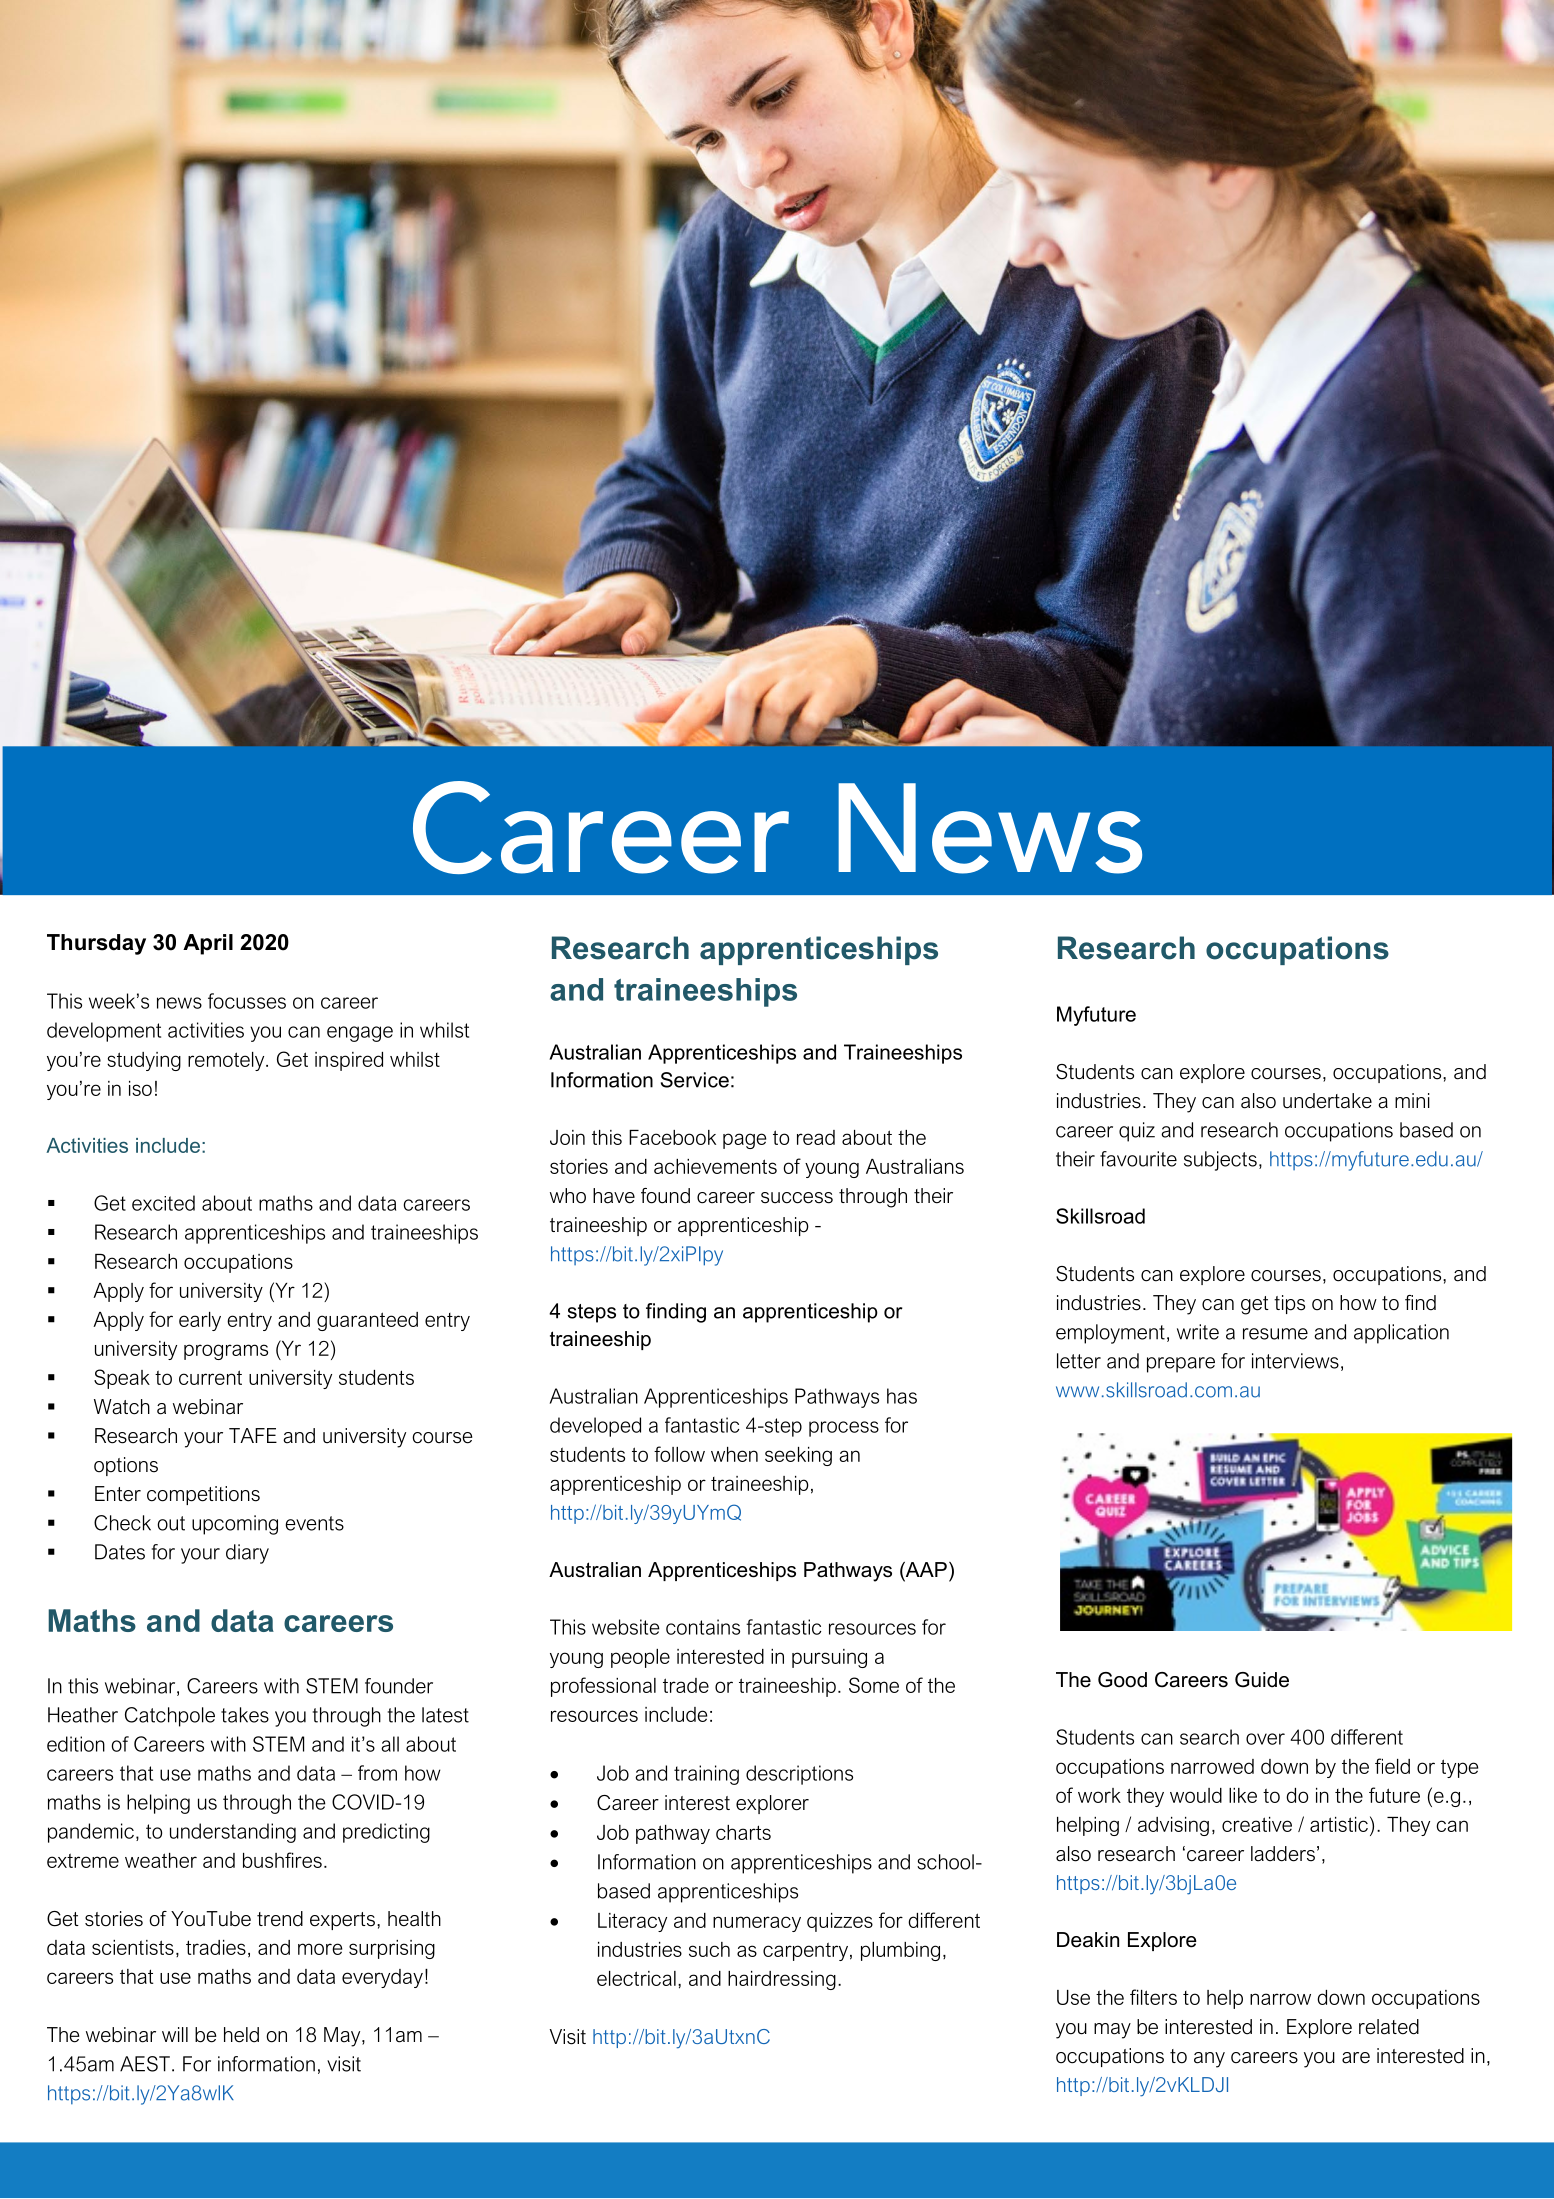 Image resolution: width=1554 pixels, height=2199 pixels. What do you see at coordinates (798, 1456) in the screenshot?
I see `seeking` at bounding box center [798, 1456].
